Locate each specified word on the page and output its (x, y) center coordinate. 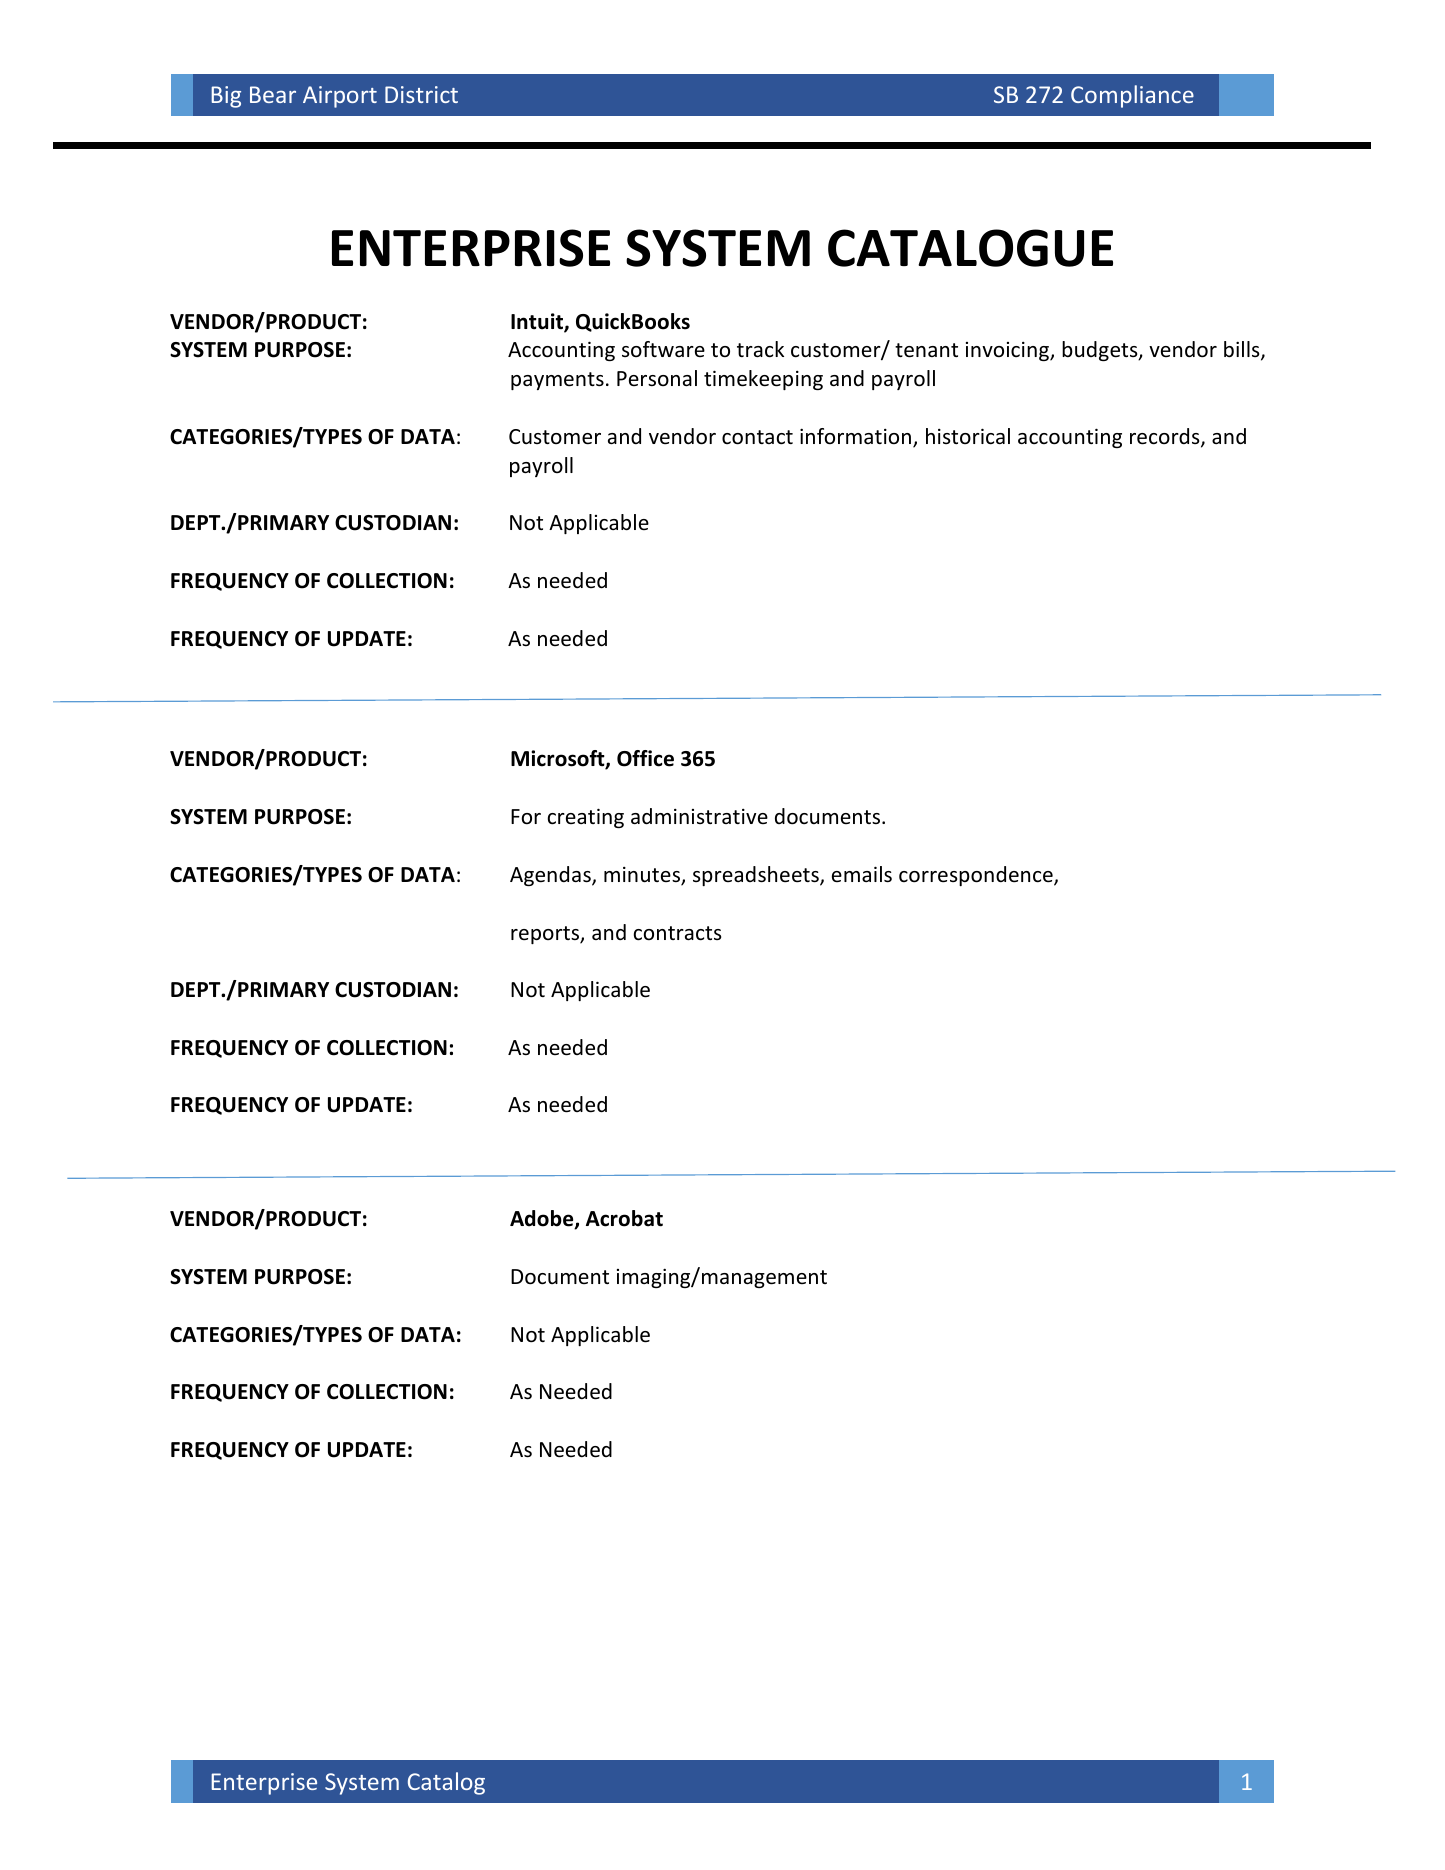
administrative (699, 816)
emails (862, 874)
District (421, 94)
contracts (677, 933)
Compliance (1132, 96)
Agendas (551, 876)
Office (645, 758)
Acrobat (624, 1218)
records (1166, 437)
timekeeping (763, 380)
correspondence (977, 876)
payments (557, 381)
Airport (340, 97)
